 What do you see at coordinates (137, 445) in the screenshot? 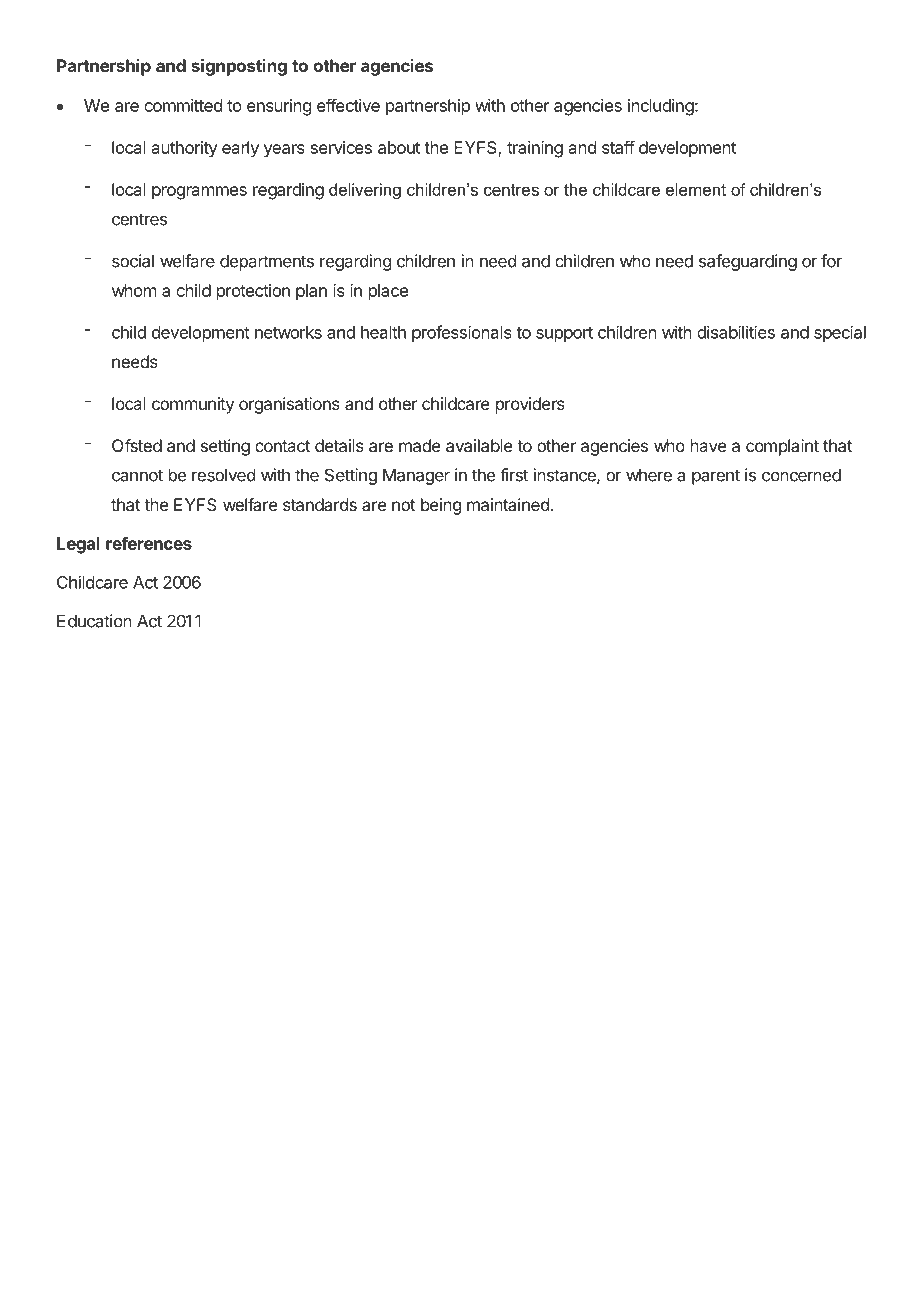
I see `Ofsted` at bounding box center [137, 445].
